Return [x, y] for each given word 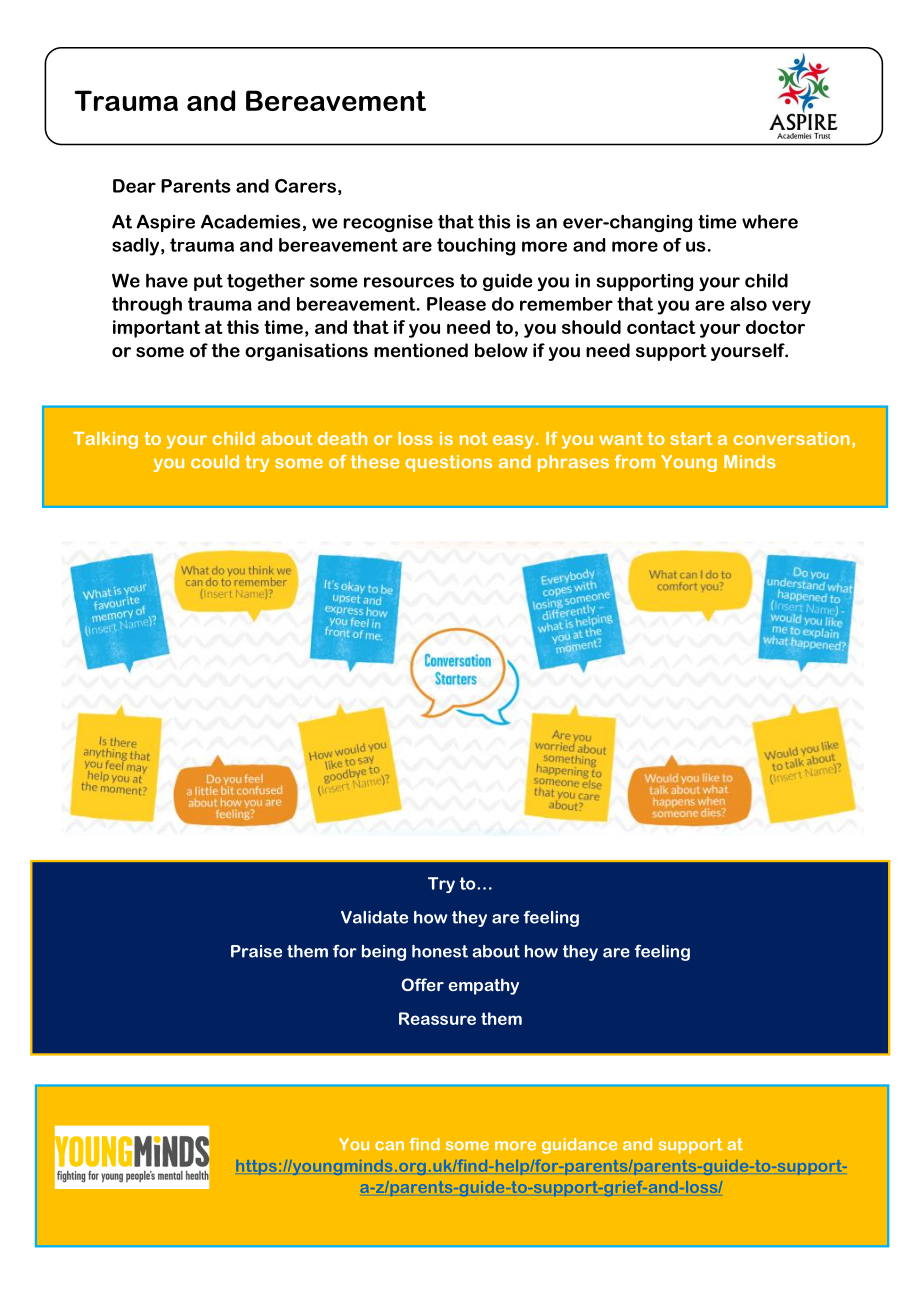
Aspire [166, 223]
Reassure [437, 1018]
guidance [579, 1146]
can [389, 1145]
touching [476, 247]
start [691, 438]
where [770, 221]
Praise [256, 951]
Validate [374, 917]
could [215, 461]
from [634, 462]
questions [448, 463]
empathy [483, 986]
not [473, 438]
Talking [105, 440]
